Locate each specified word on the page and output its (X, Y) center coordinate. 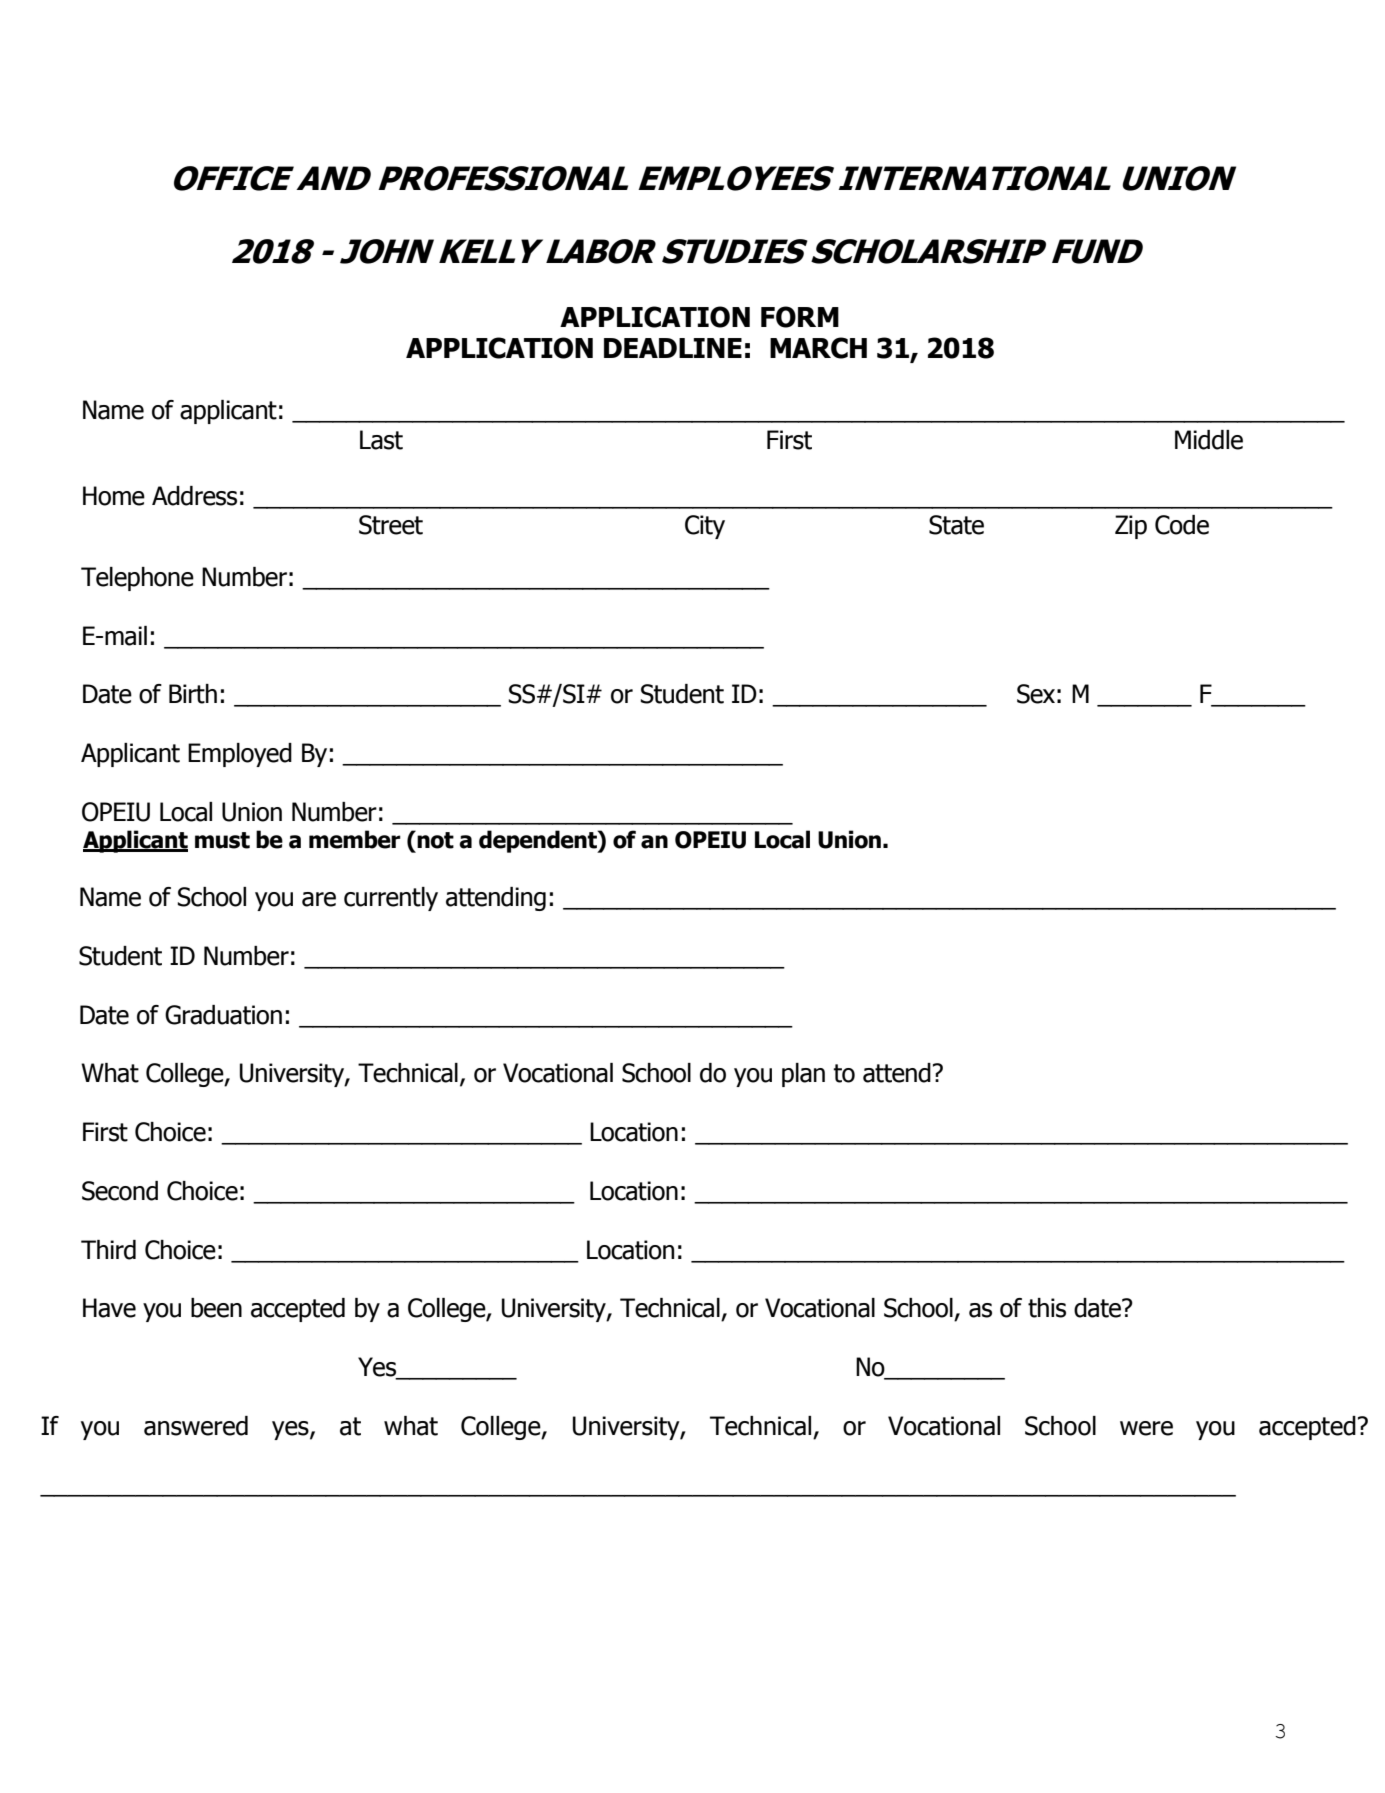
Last (381, 440)
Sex (1036, 694)
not (434, 839)
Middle (1209, 440)
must (222, 840)
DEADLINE (673, 348)
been (216, 1308)
